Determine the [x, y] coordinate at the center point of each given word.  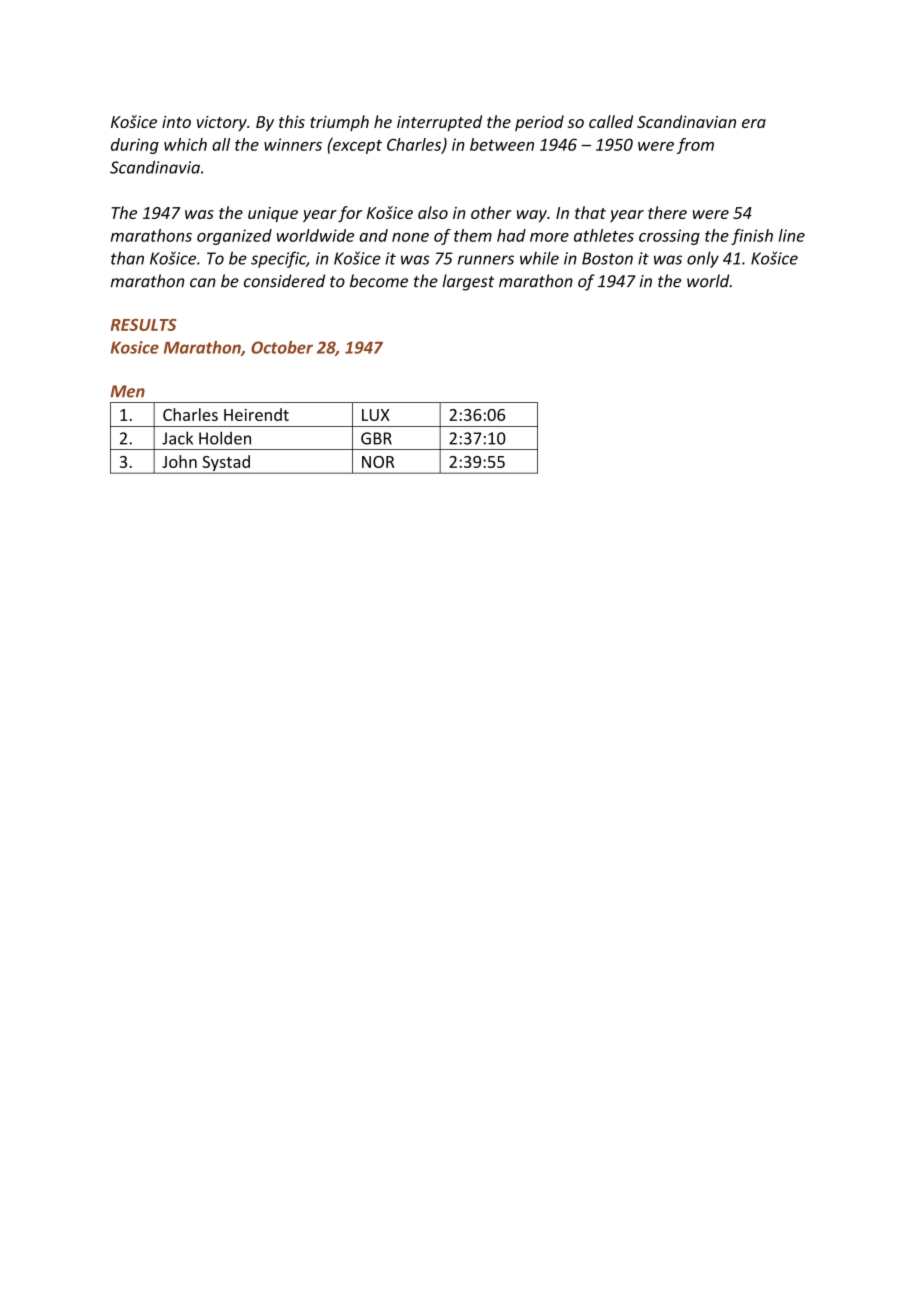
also [433, 212]
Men [127, 391]
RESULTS [143, 325]
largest [468, 282]
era [754, 123]
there [667, 212]
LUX [376, 415]
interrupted [439, 123]
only [703, 259]
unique [273, 215]
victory [223, 124]
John [179, 461]
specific [280, 259]
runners [486, 260]
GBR [376, 438]
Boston [607, 258]
